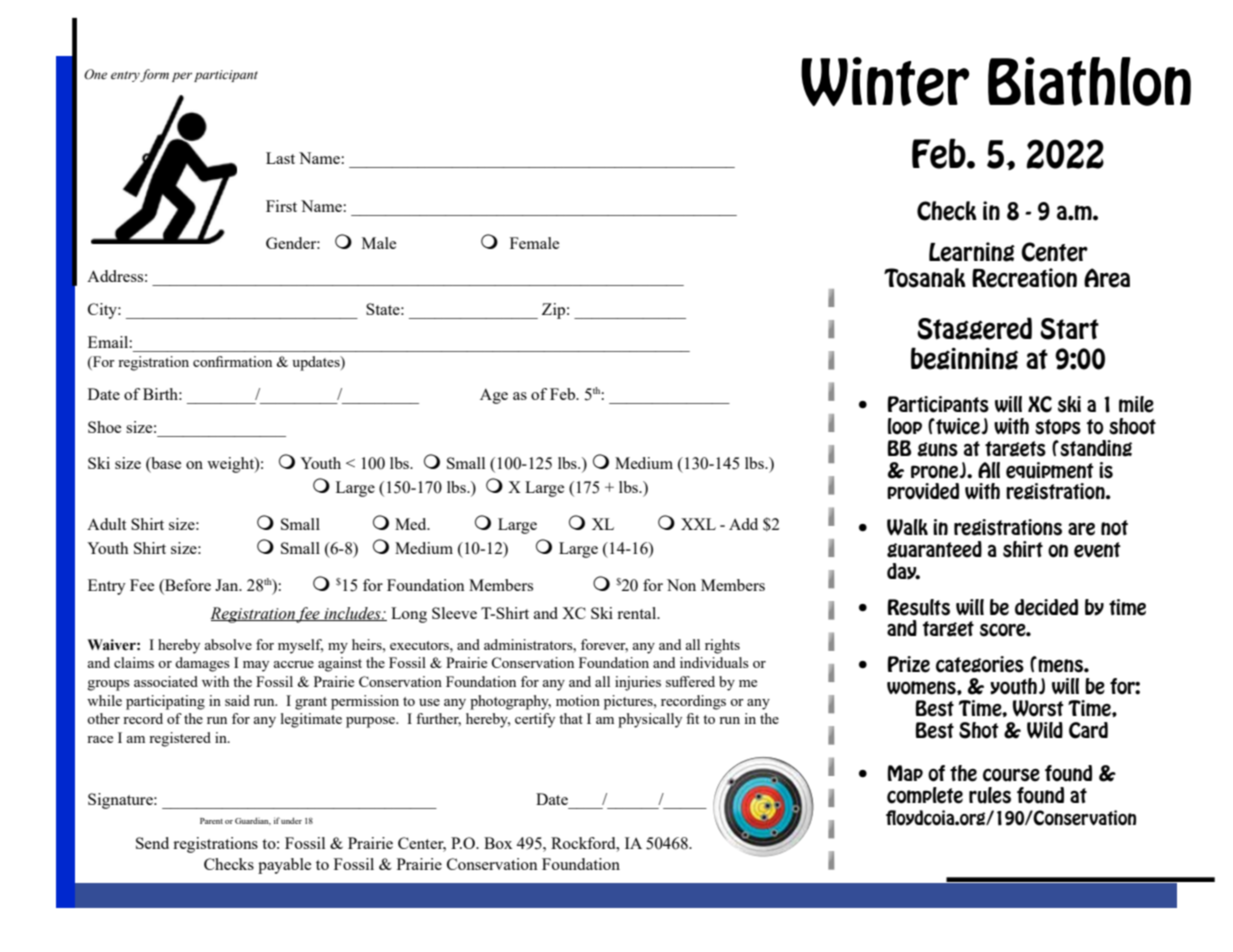 This document has height=952, width=1233. What do you see at coordinates (228, 585) in the document?
I see `Jan` at bounding box center [228, 585].
